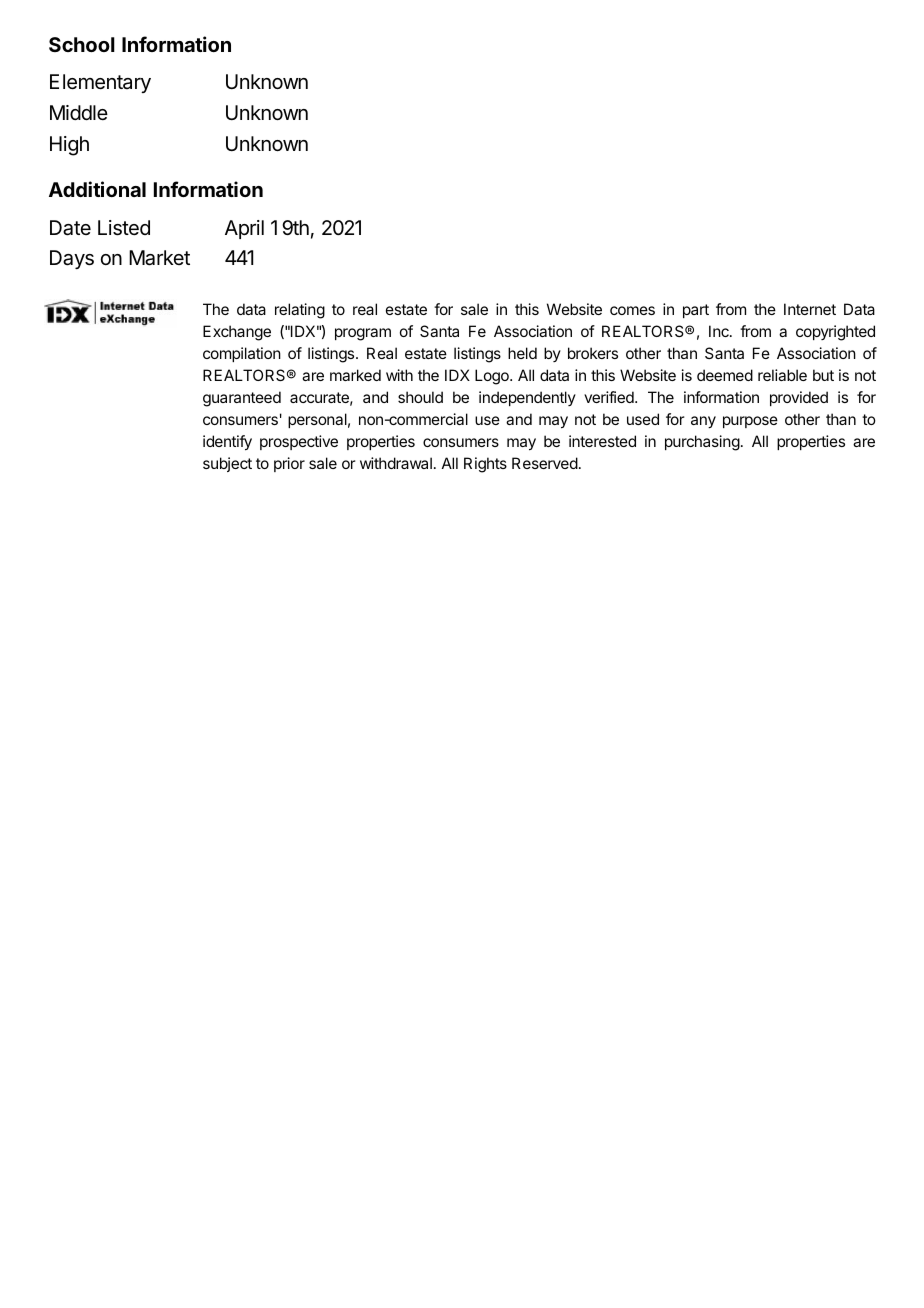  Describe the element at coordinates (100, 83) in the screenshot. I see `Elementary` at that location.
